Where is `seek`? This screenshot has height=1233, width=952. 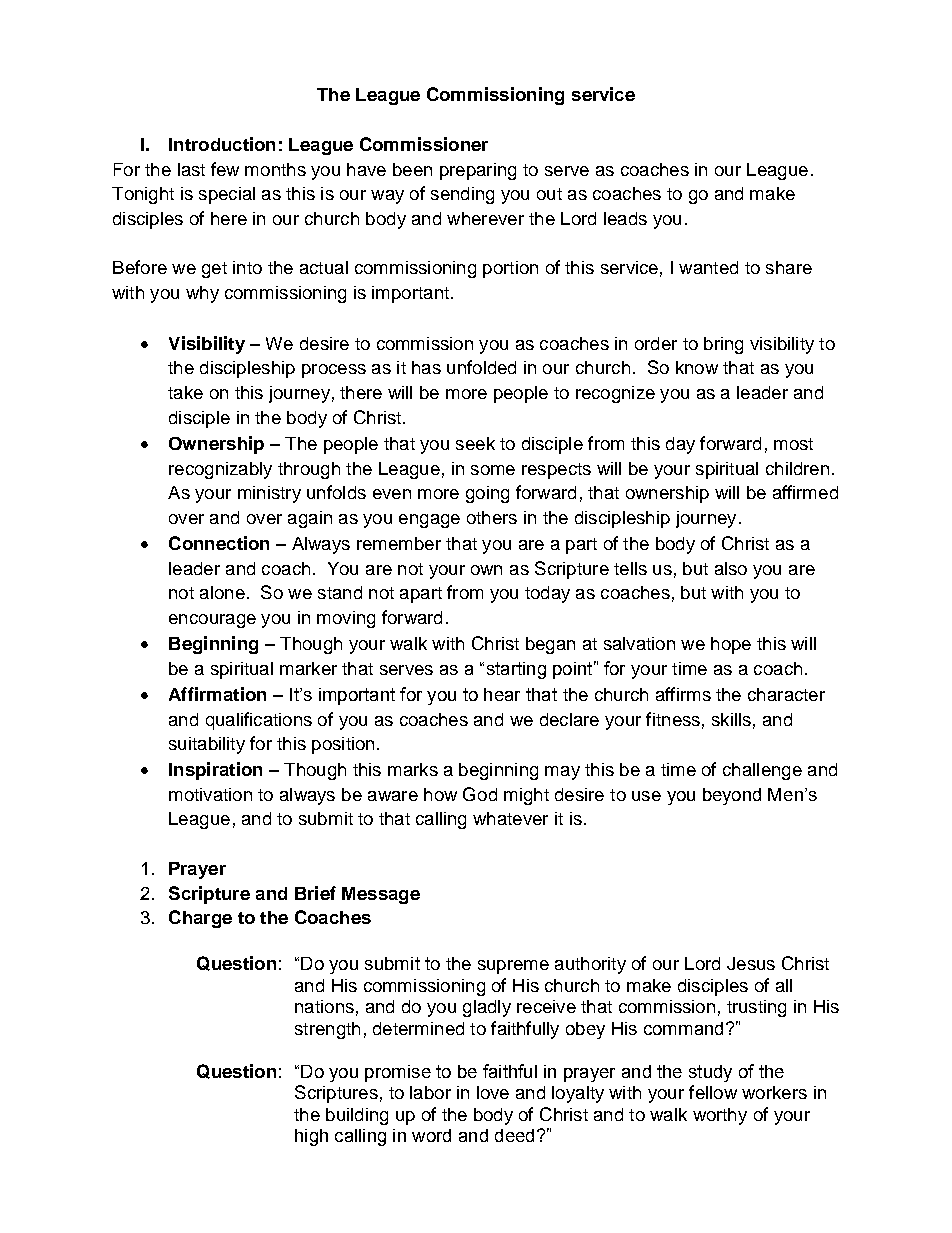 seek is located at coordinates (475, 443).
